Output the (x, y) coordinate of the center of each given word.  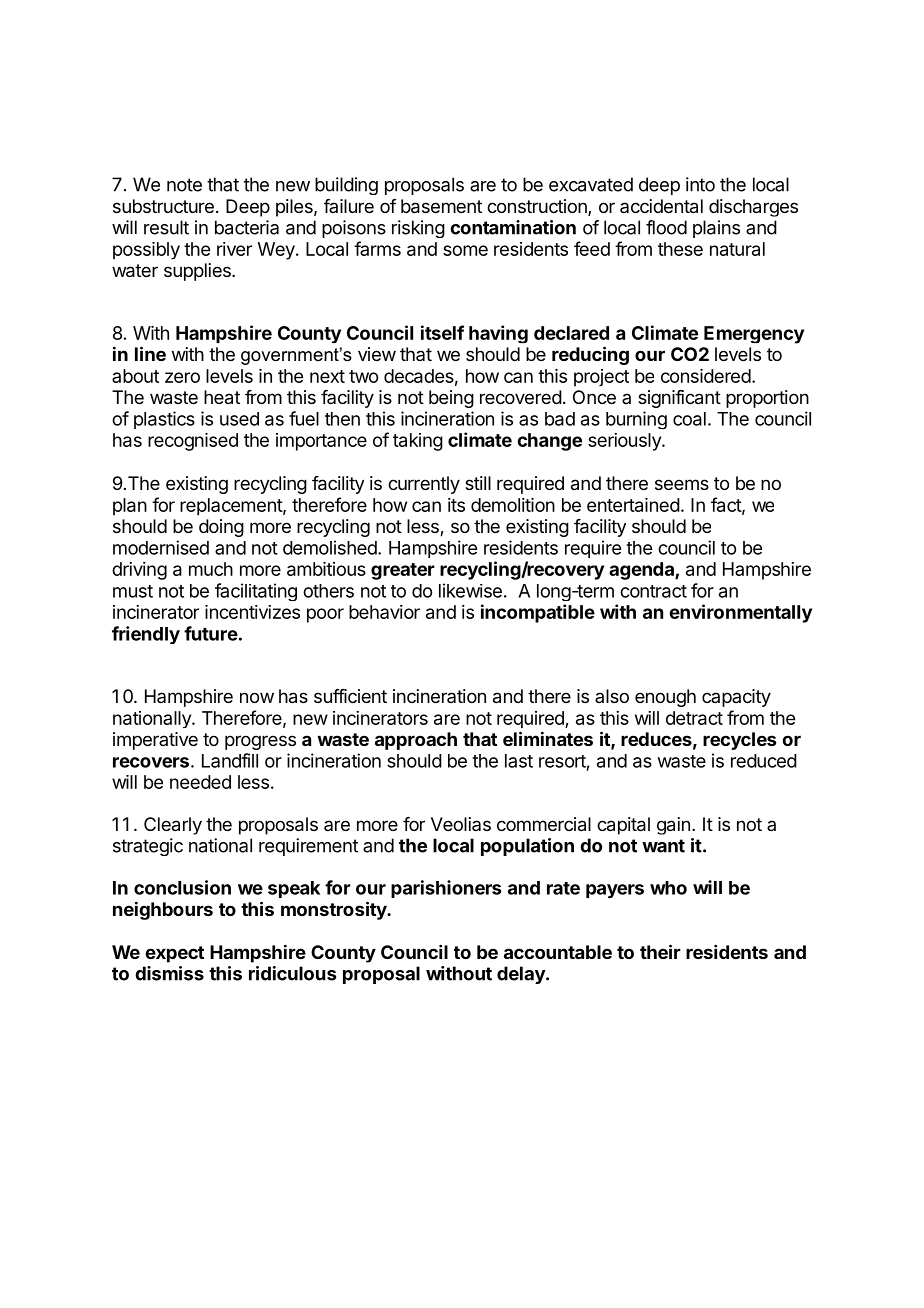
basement (441, 206)
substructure (163, 206)
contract (653, 591)
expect (174, 954)
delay (522, 975)
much (211, 569)
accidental (661, 206)
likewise (470, 590)
